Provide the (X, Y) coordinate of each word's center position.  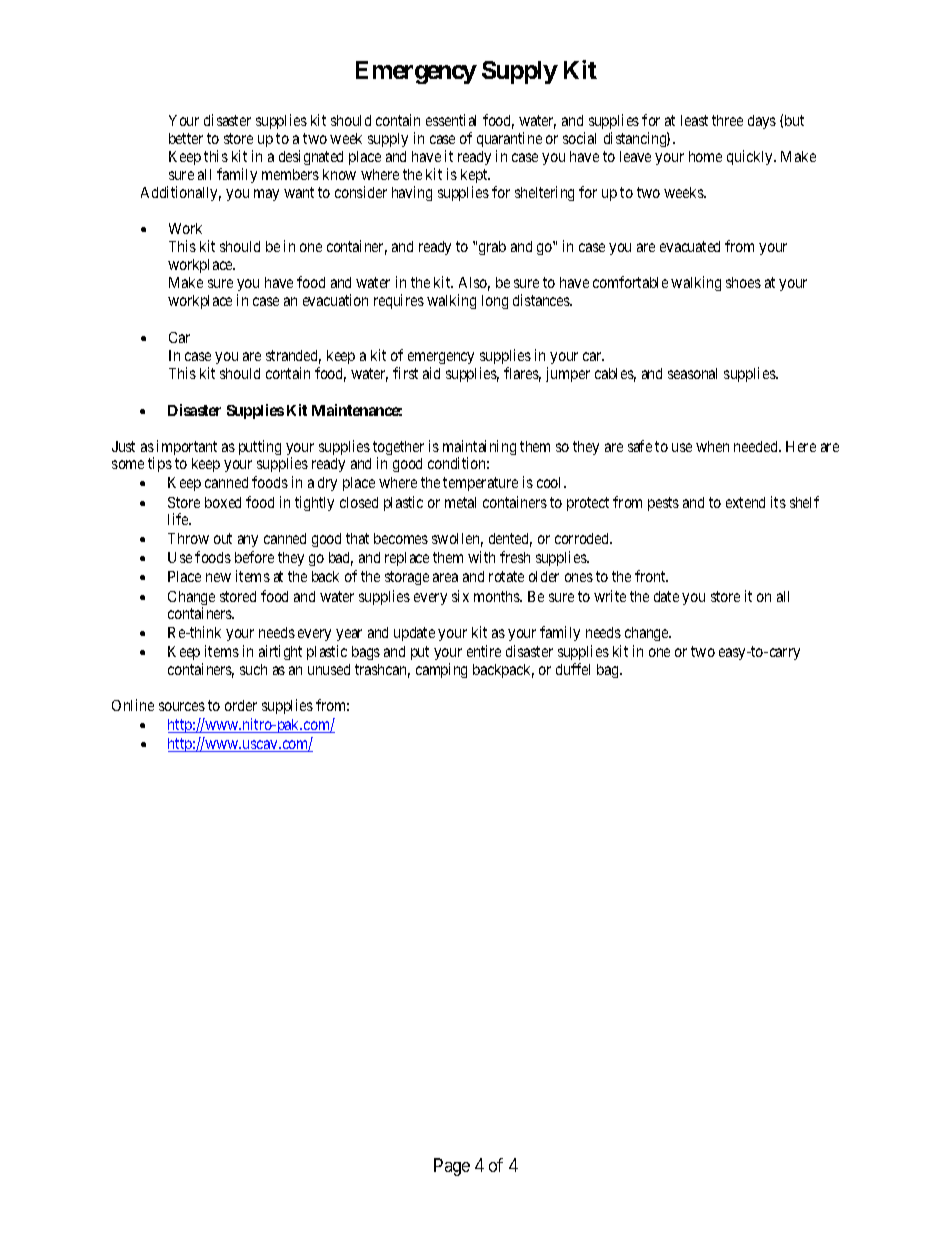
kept (475, 176)
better (186, 138)
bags (366, 653)
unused (329, 669)
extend (745, 502)
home (705, 156)
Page (452, 1167)
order (241, 705)
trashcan (382, 671)
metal (460, 502)
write (610, 596)
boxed (223, 502)
